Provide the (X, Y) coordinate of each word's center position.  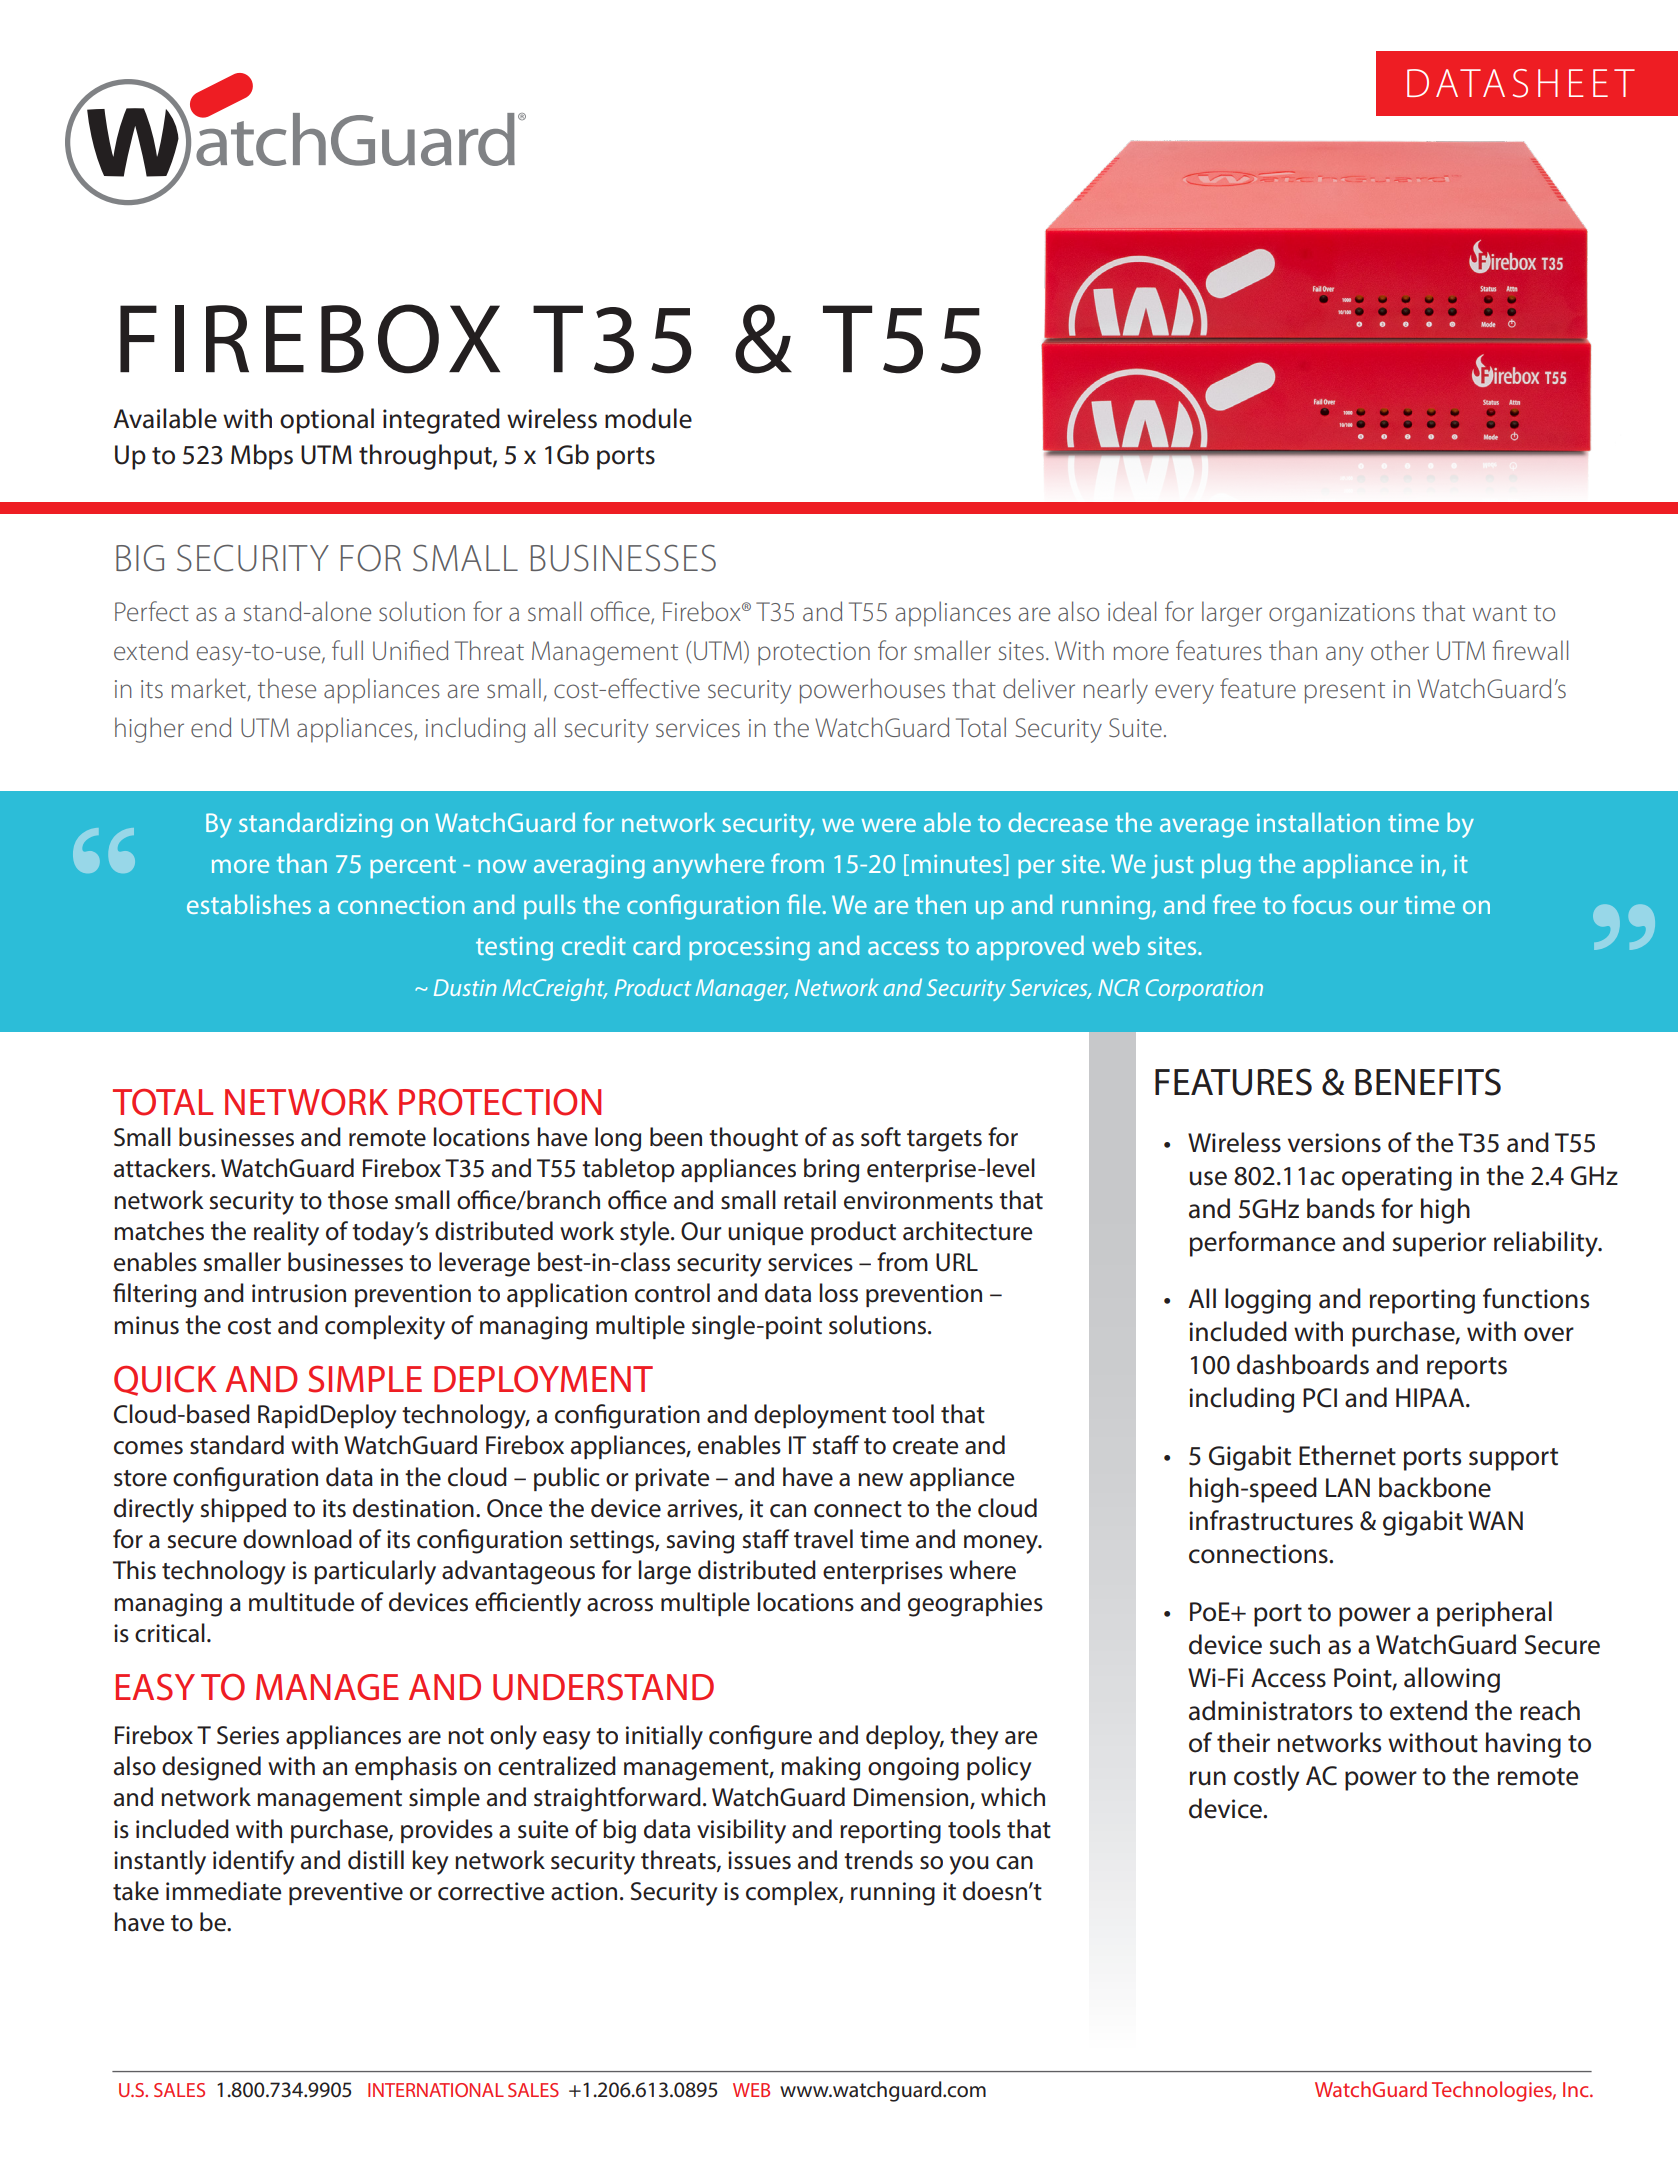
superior (1439, 1244)
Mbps (262, 457)
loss (839, 1293)
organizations (1342, 615)
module (648, 418)
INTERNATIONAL (436, 2090)
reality (286, 1233)
